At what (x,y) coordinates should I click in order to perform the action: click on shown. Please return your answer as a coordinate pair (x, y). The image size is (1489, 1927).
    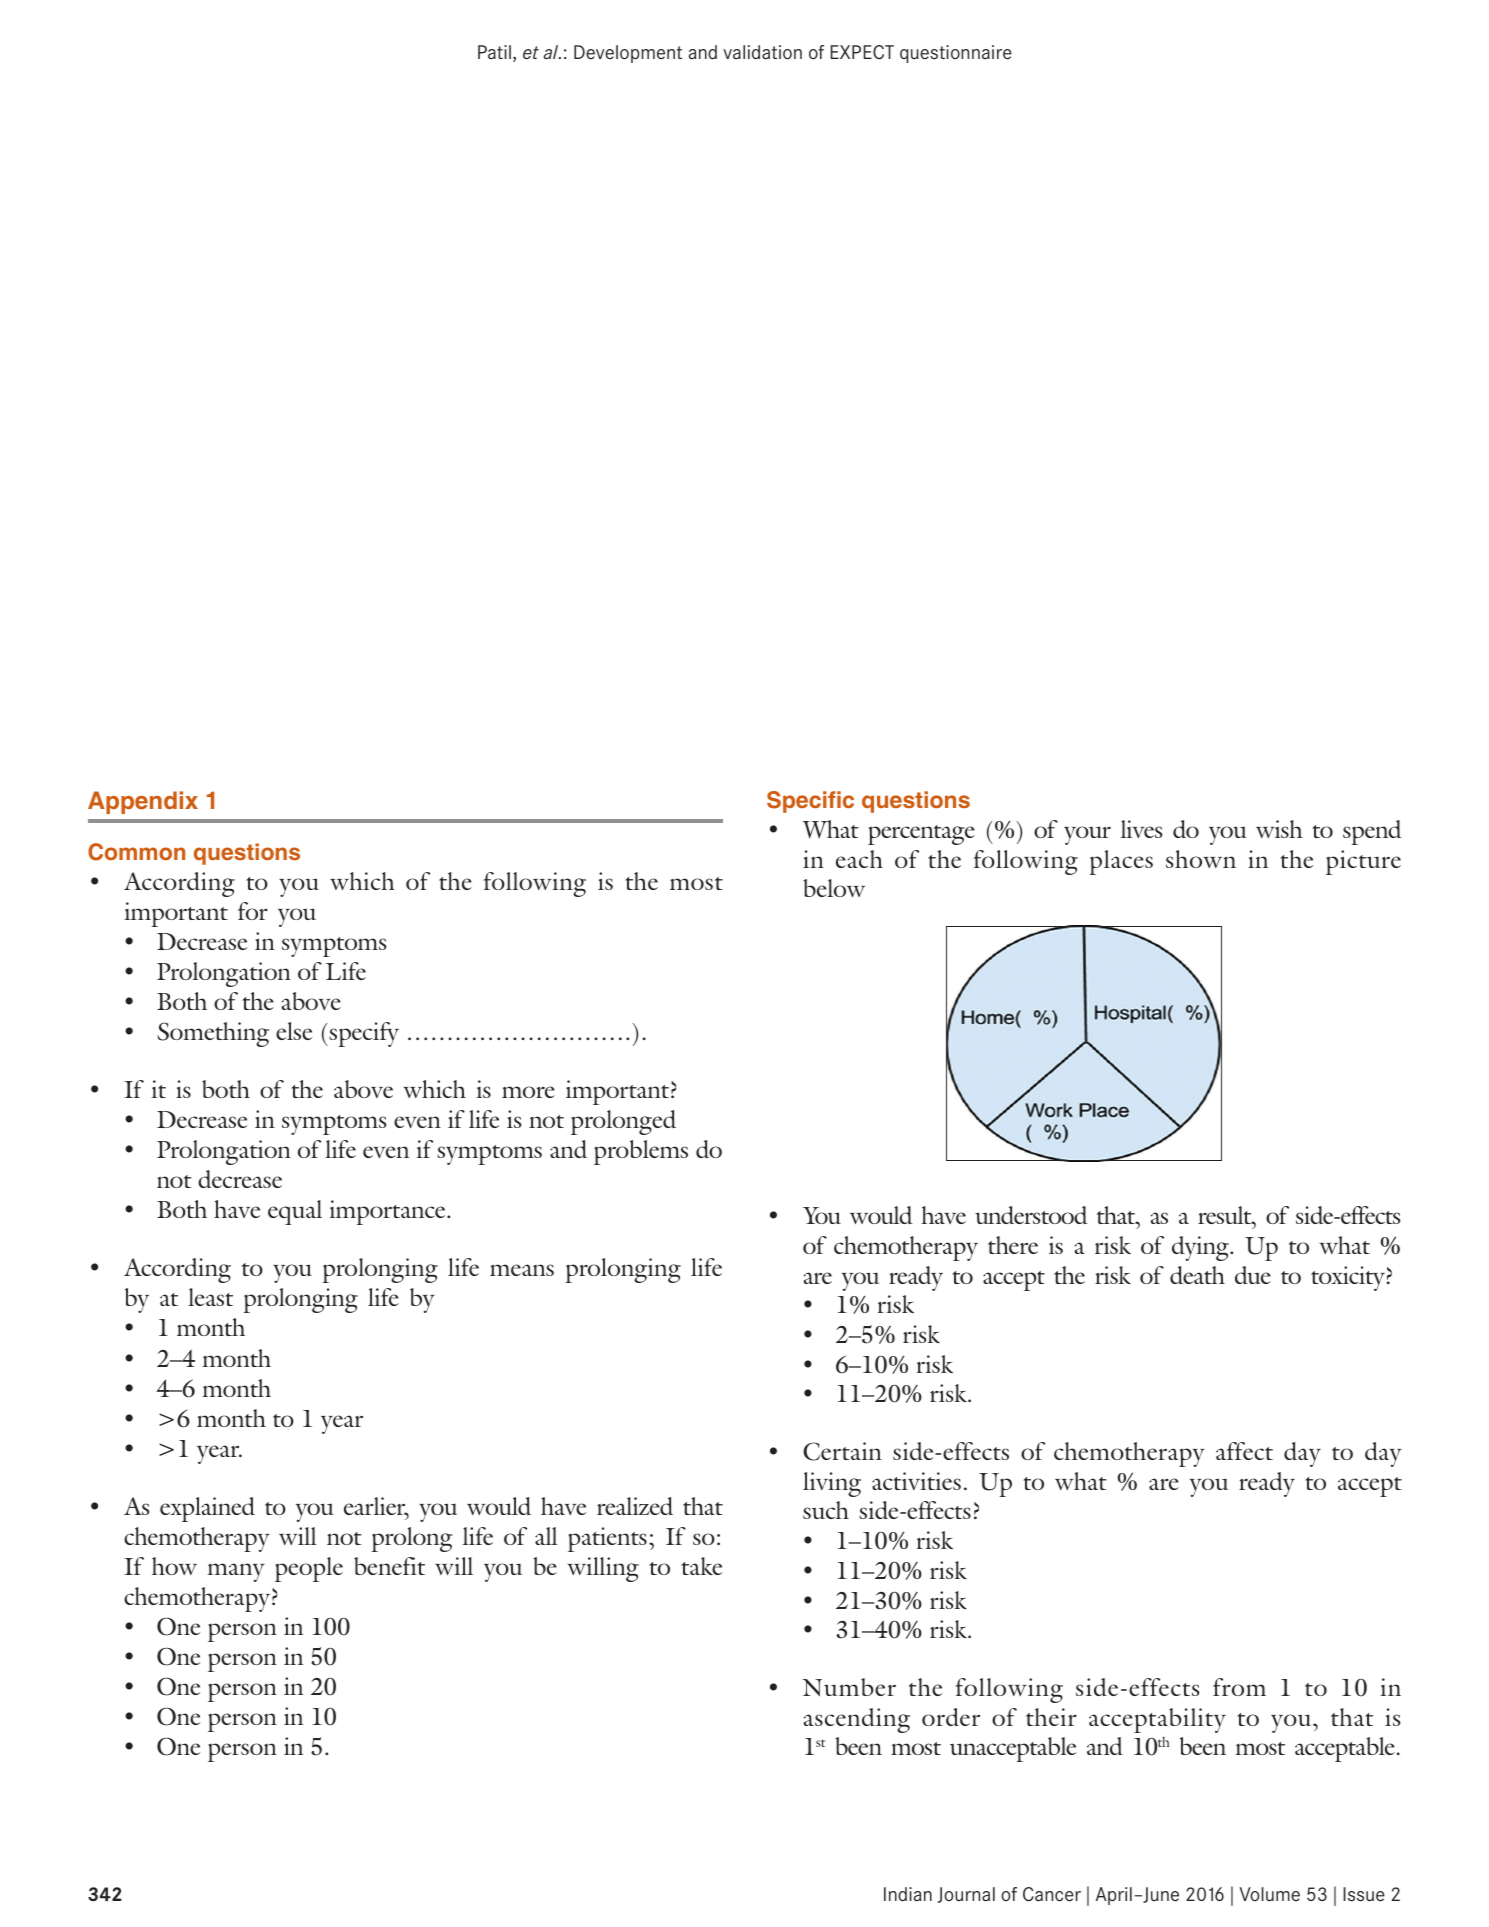
    Looking at the image, I should click on (1201, 859).
